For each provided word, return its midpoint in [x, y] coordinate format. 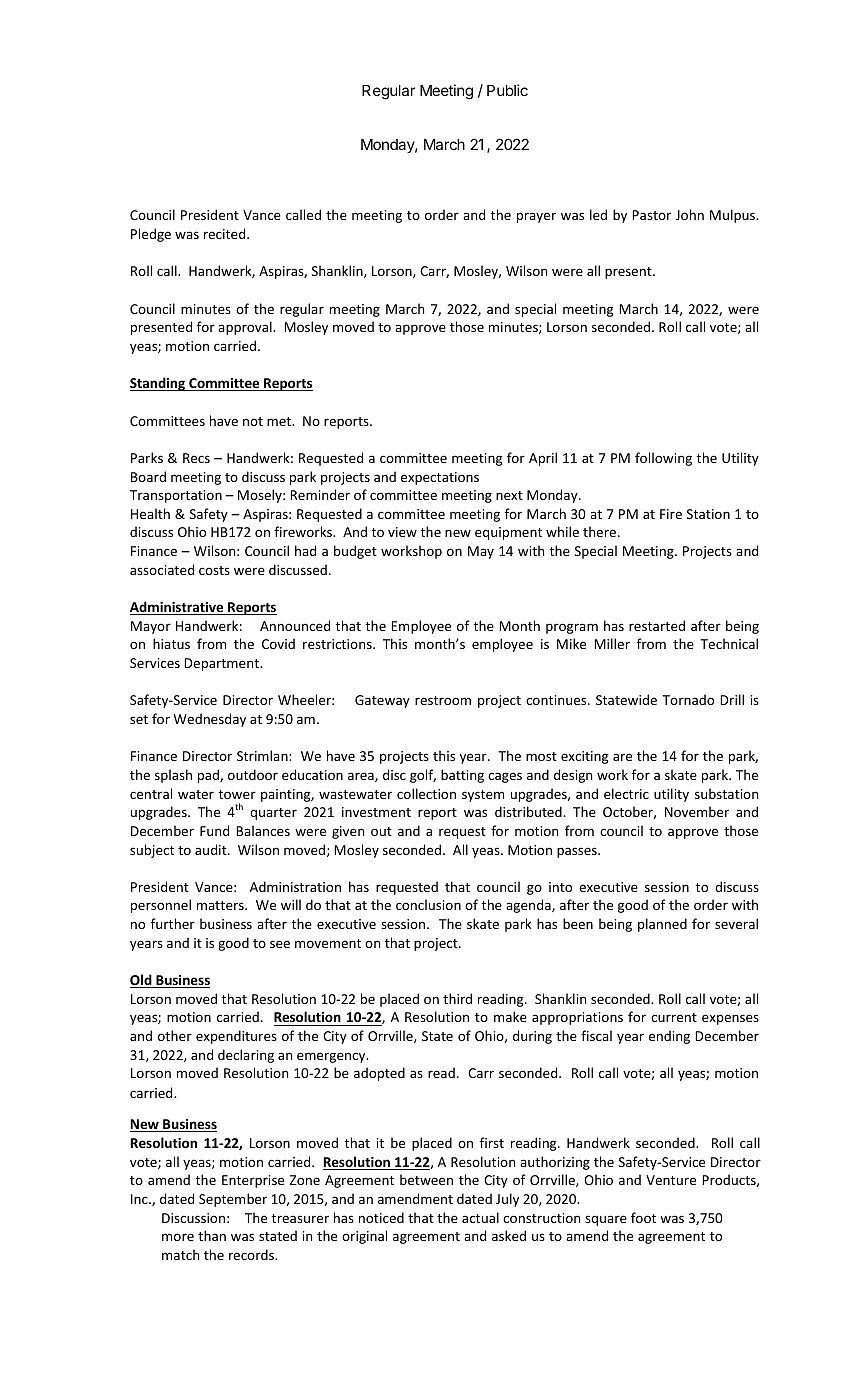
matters [221, 905]
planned [662, 925]
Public [507, 90]
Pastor [651, 215]
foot [643, 1217]
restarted [657, 625]
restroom [443, 700]
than [212, 1235]
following [663, 459]
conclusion [428, 904]
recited [226, 233]
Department [223, 664]
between [426, 1179]
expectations [440, 478]
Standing [159, 384]
